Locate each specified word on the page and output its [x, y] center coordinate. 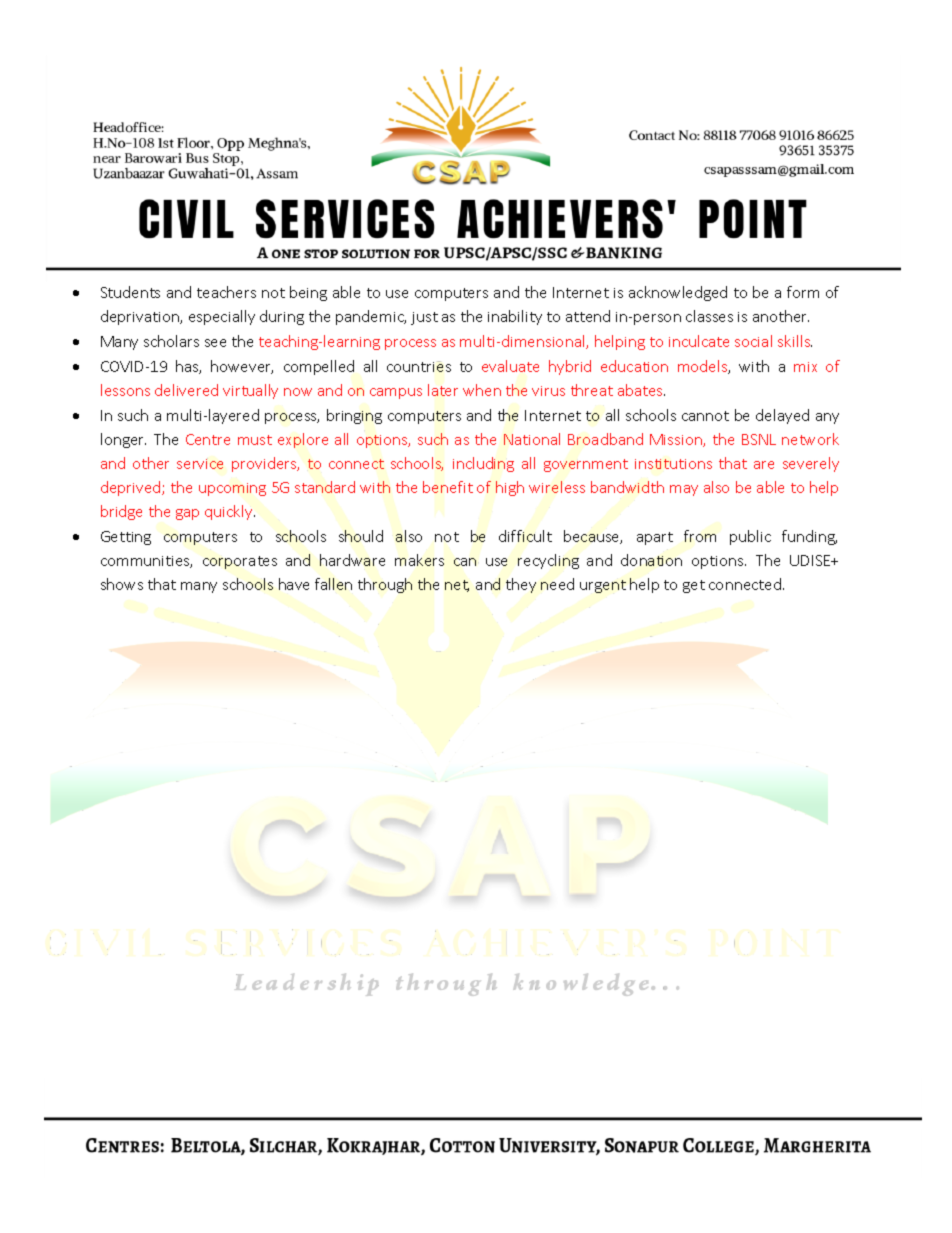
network [810, 439]
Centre [208, 439]
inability [515, 317]
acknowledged [678, 293]
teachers [226, 292]
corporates [240, 562]
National [532, 439]
